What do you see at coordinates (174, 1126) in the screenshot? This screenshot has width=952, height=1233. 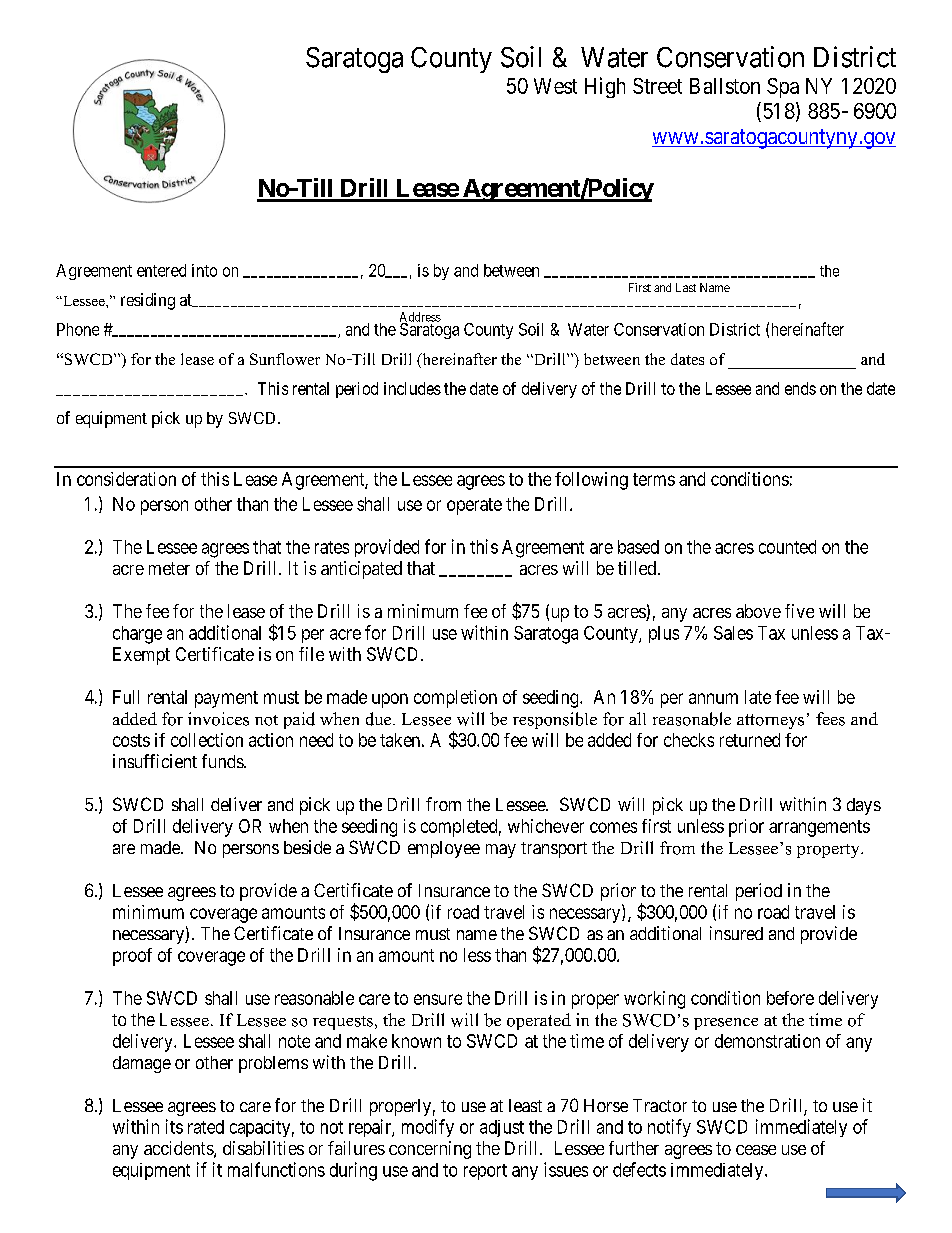 I see `its` at bounding box center [174, 1126].
